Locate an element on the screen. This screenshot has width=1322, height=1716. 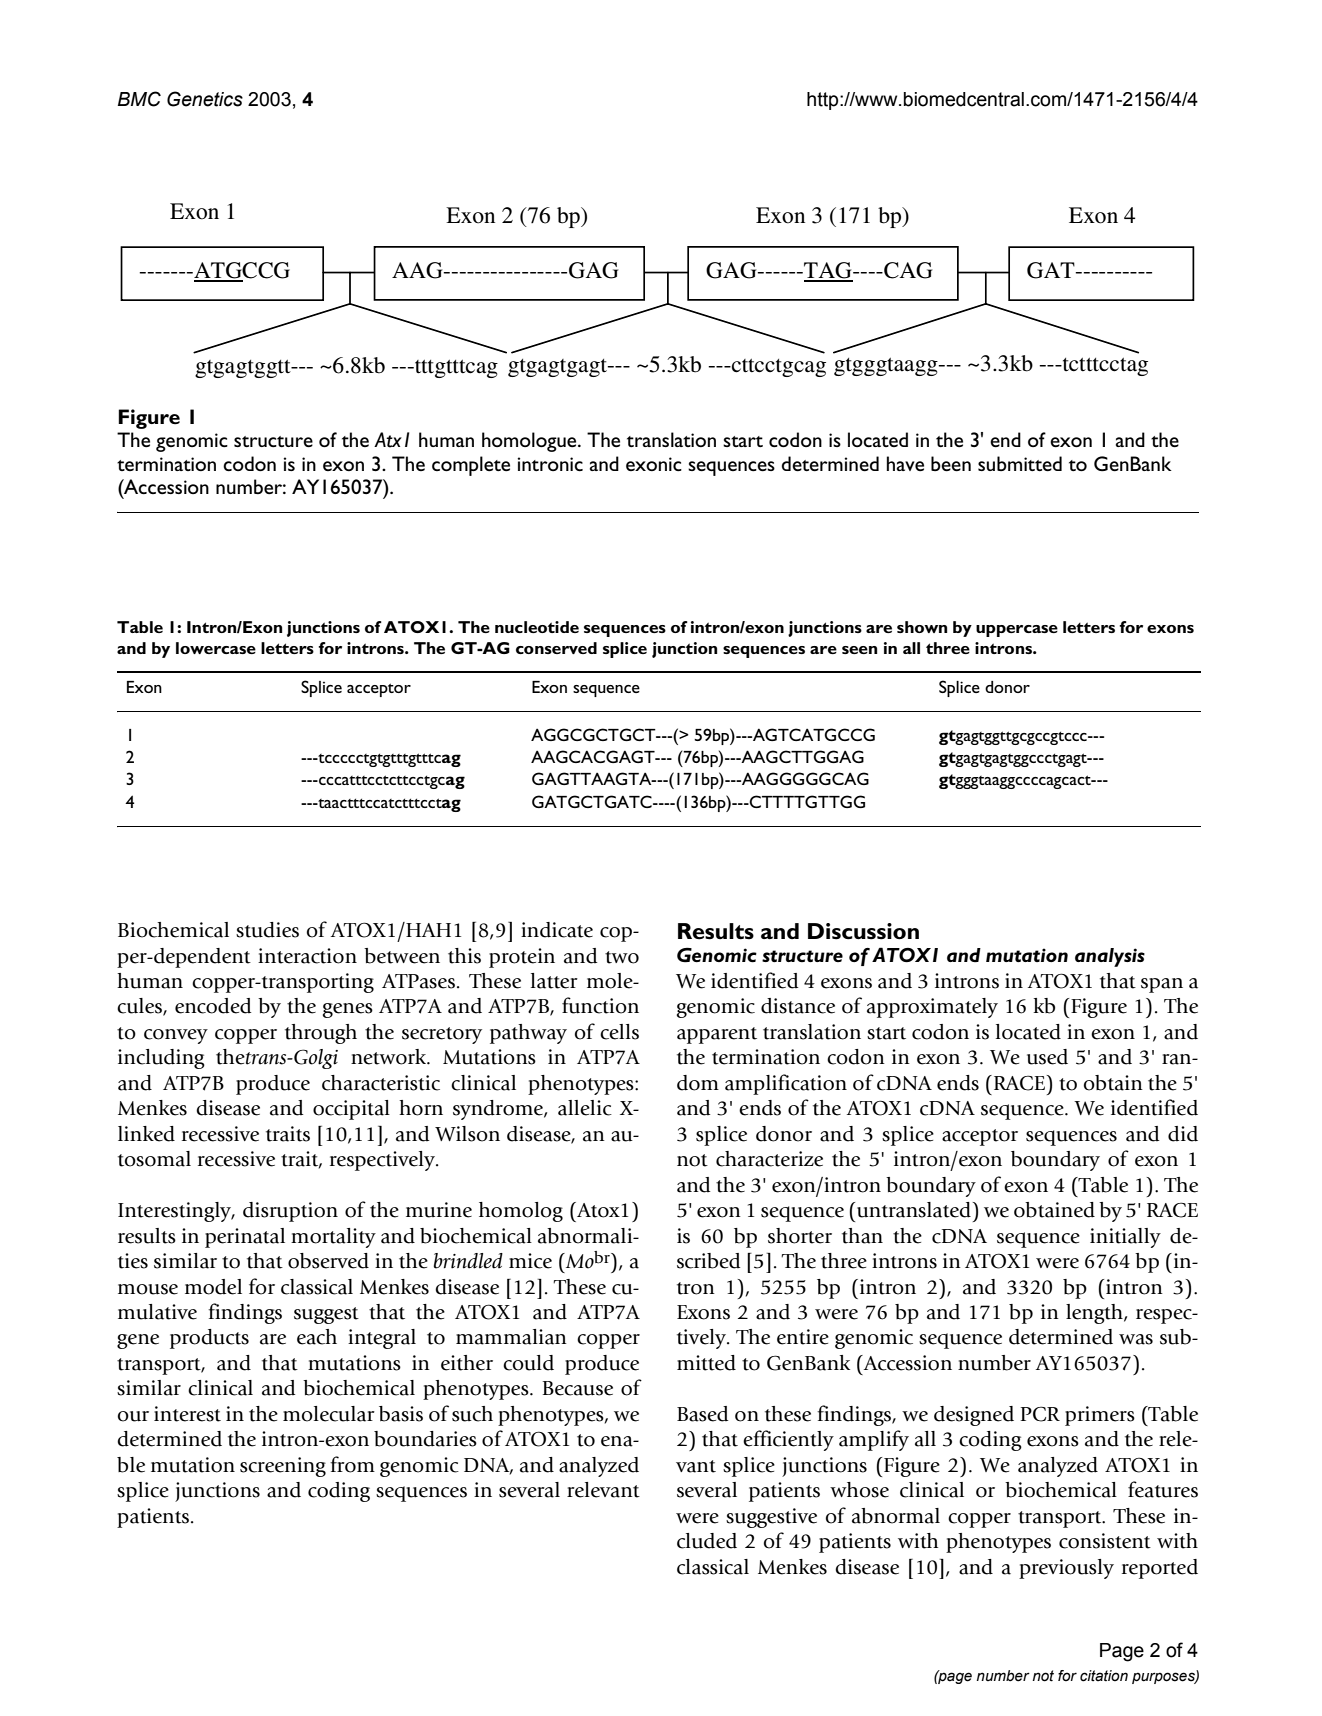
citation is located at coordinates (1104, 1676).
